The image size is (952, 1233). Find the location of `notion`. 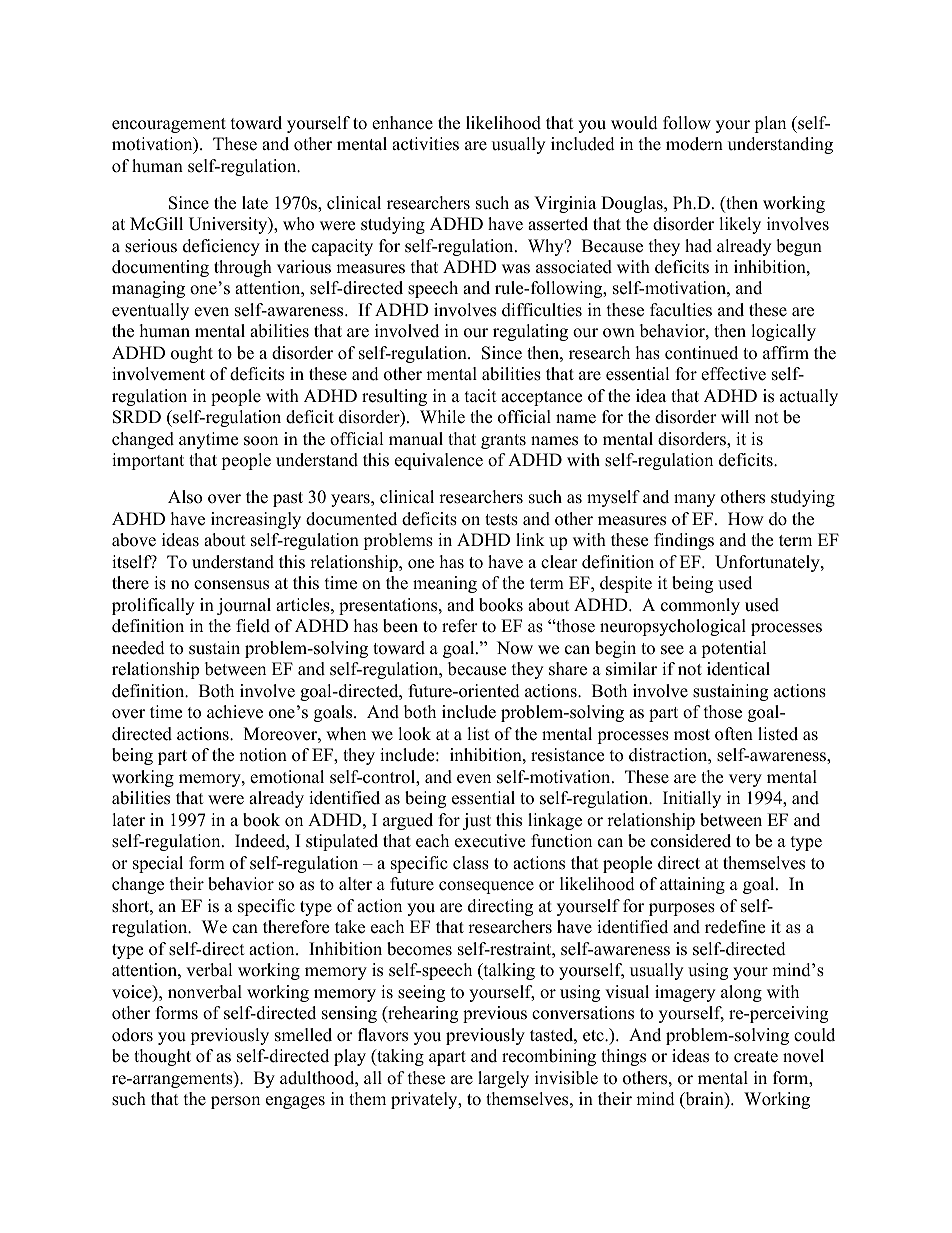

notion is located at coordinates (263, 755).
